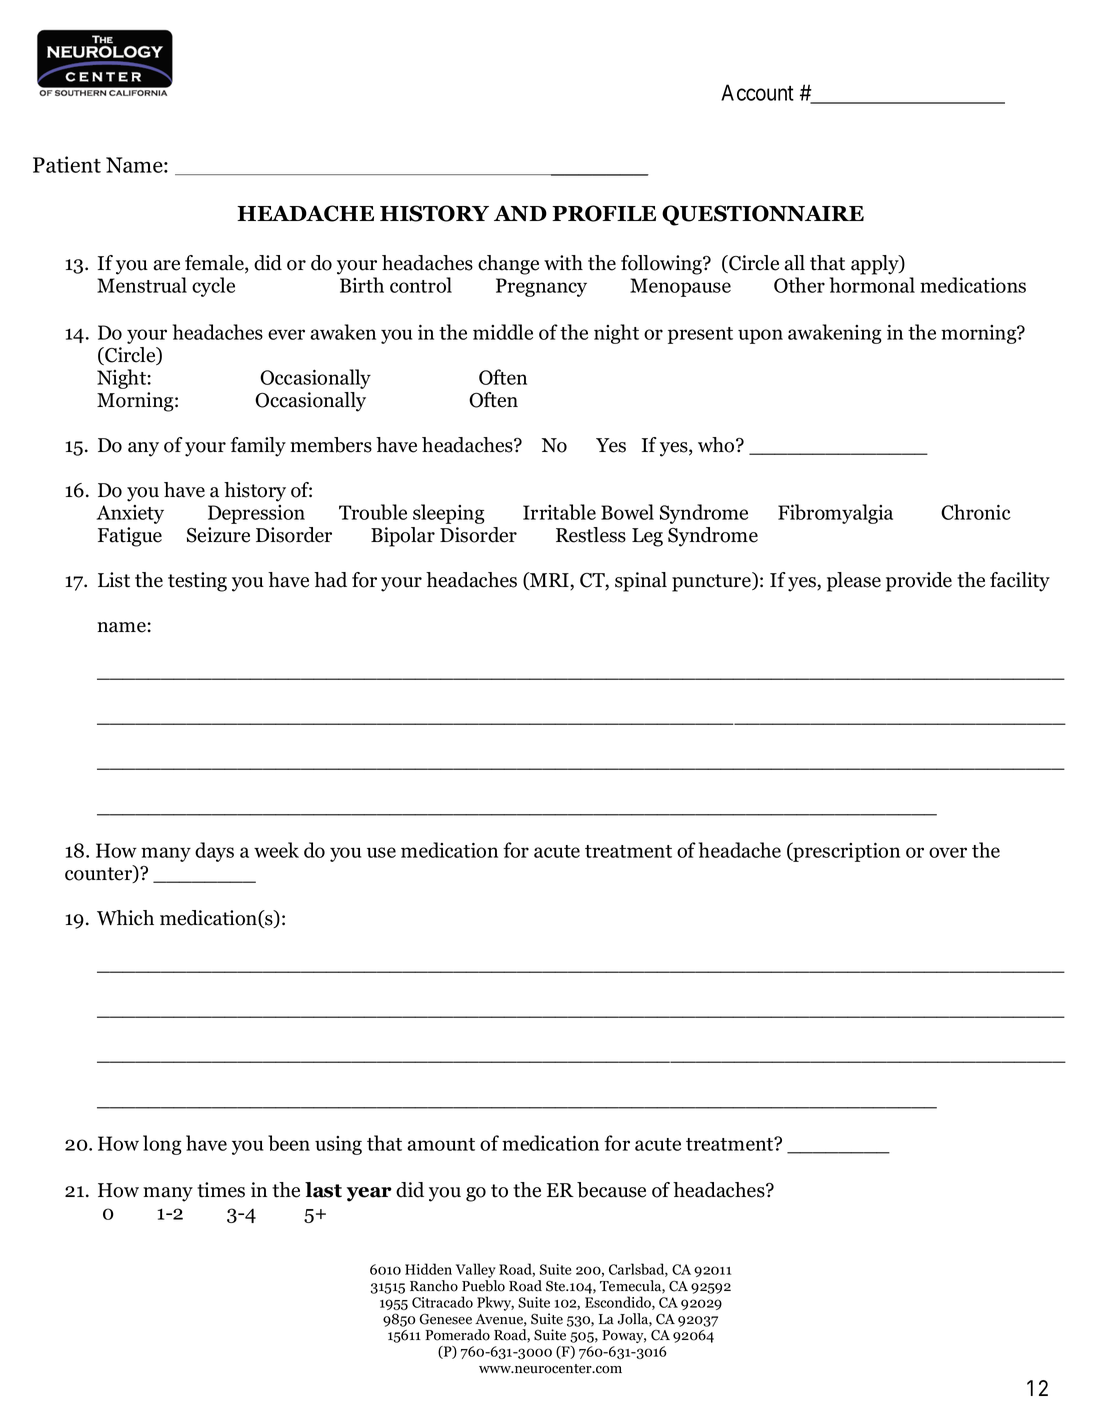 Image resolution: width=1102 pixels, height=1427 pixels. What do you see at coordinates (520, 213) in the screenshot?
I see `AND` at bounding box center [520, 213].
